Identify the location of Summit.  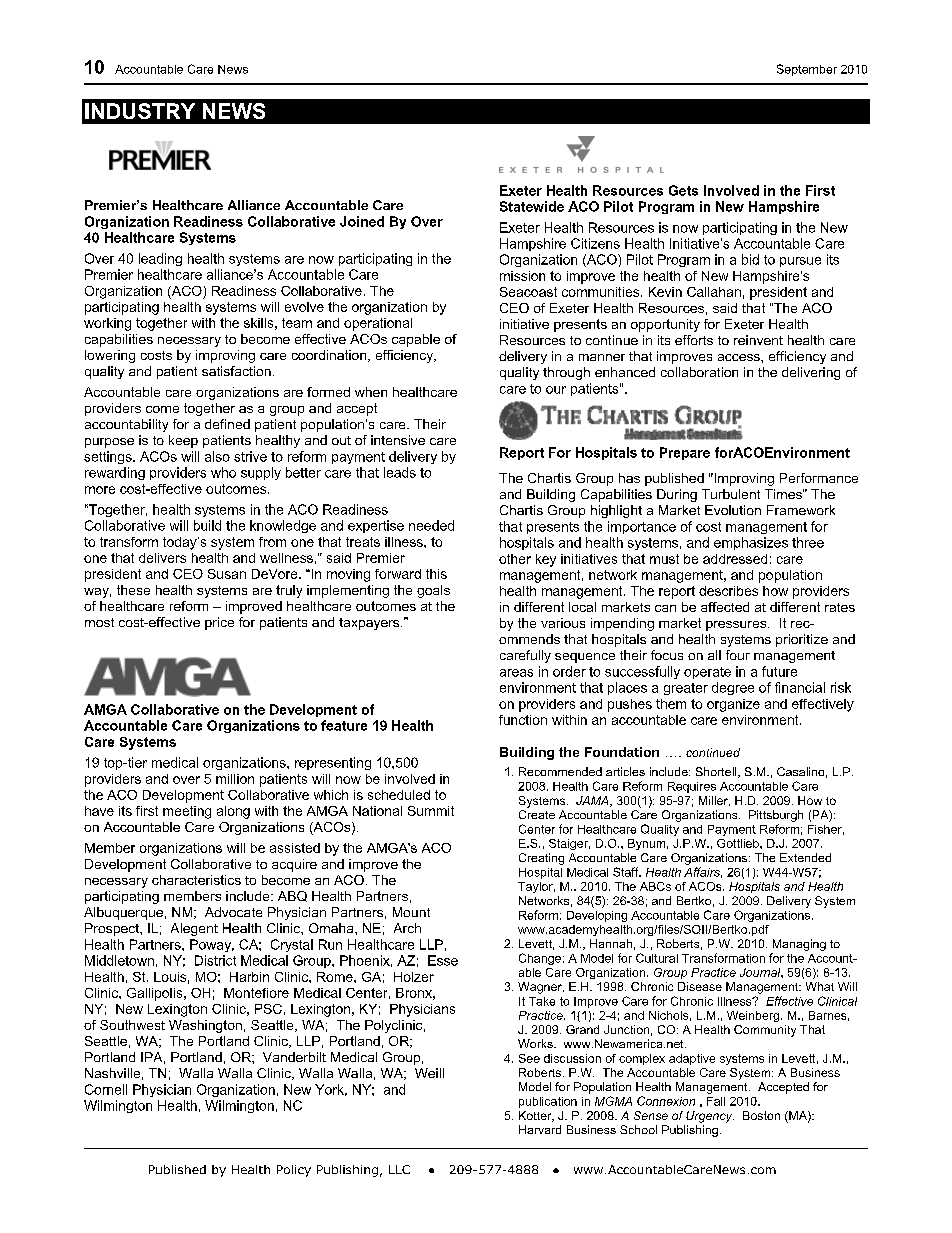
(431, 811).
